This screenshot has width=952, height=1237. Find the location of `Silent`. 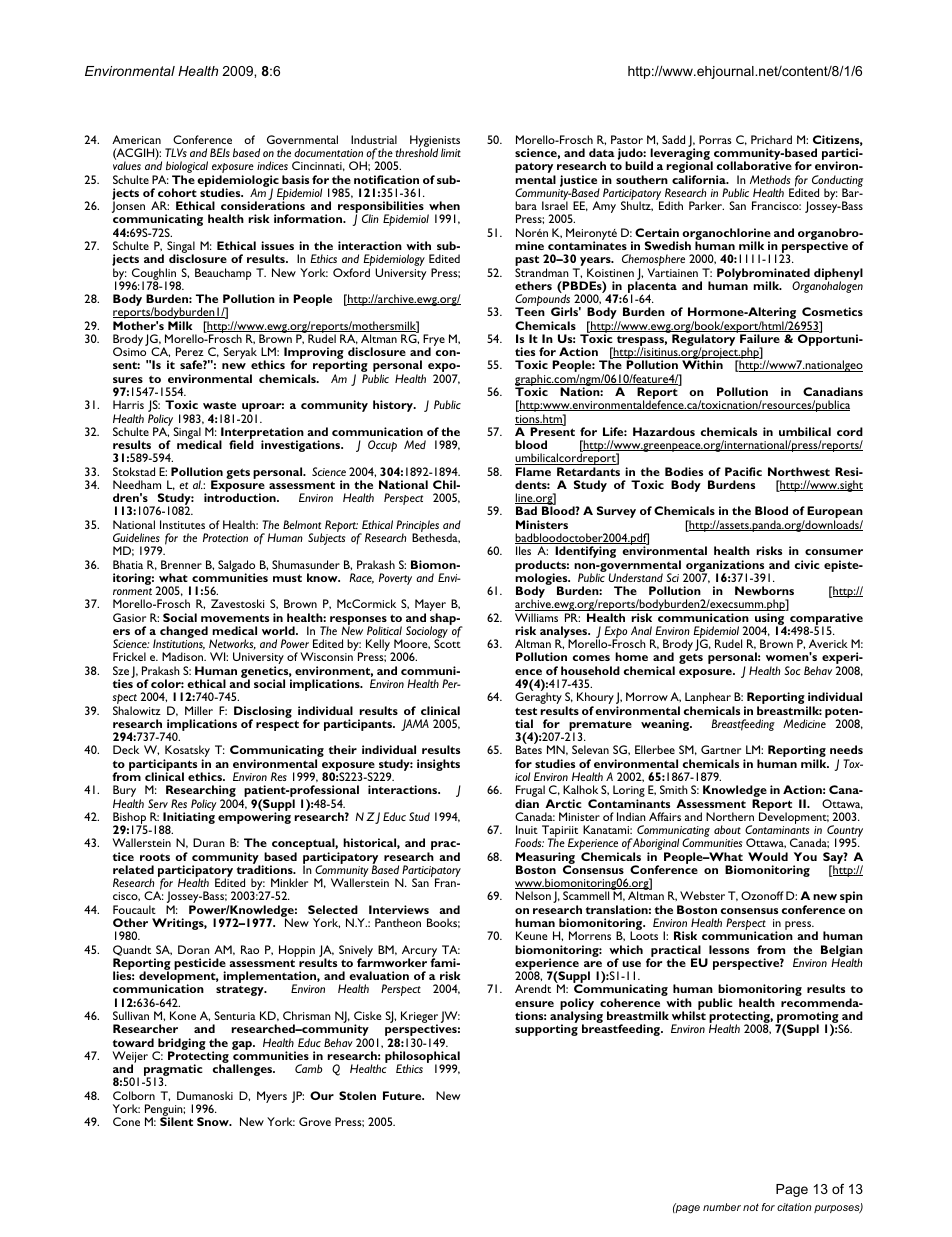

Silent is located at coordinates (176, 1121).
